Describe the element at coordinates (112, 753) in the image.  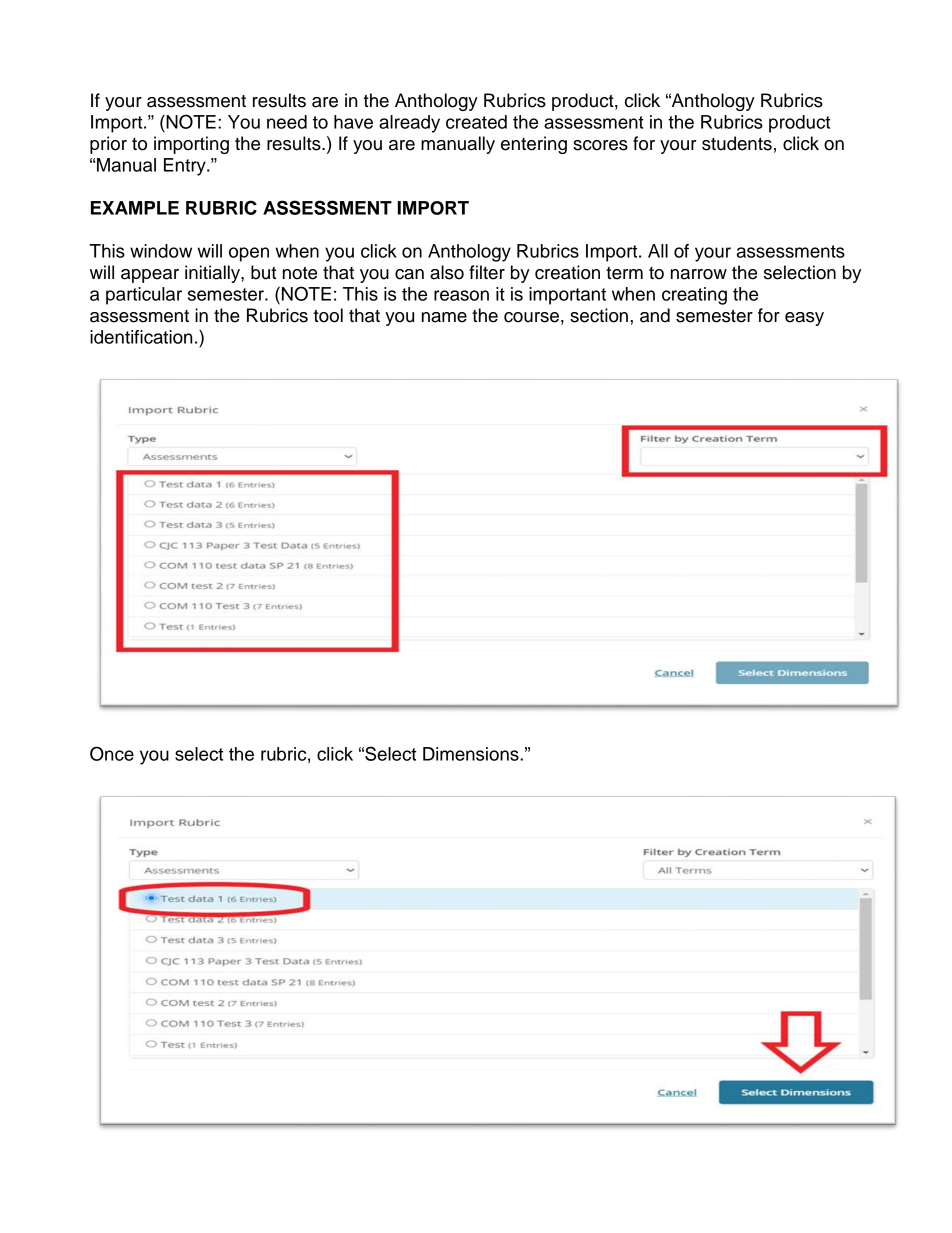
I see `Once` at that location.
